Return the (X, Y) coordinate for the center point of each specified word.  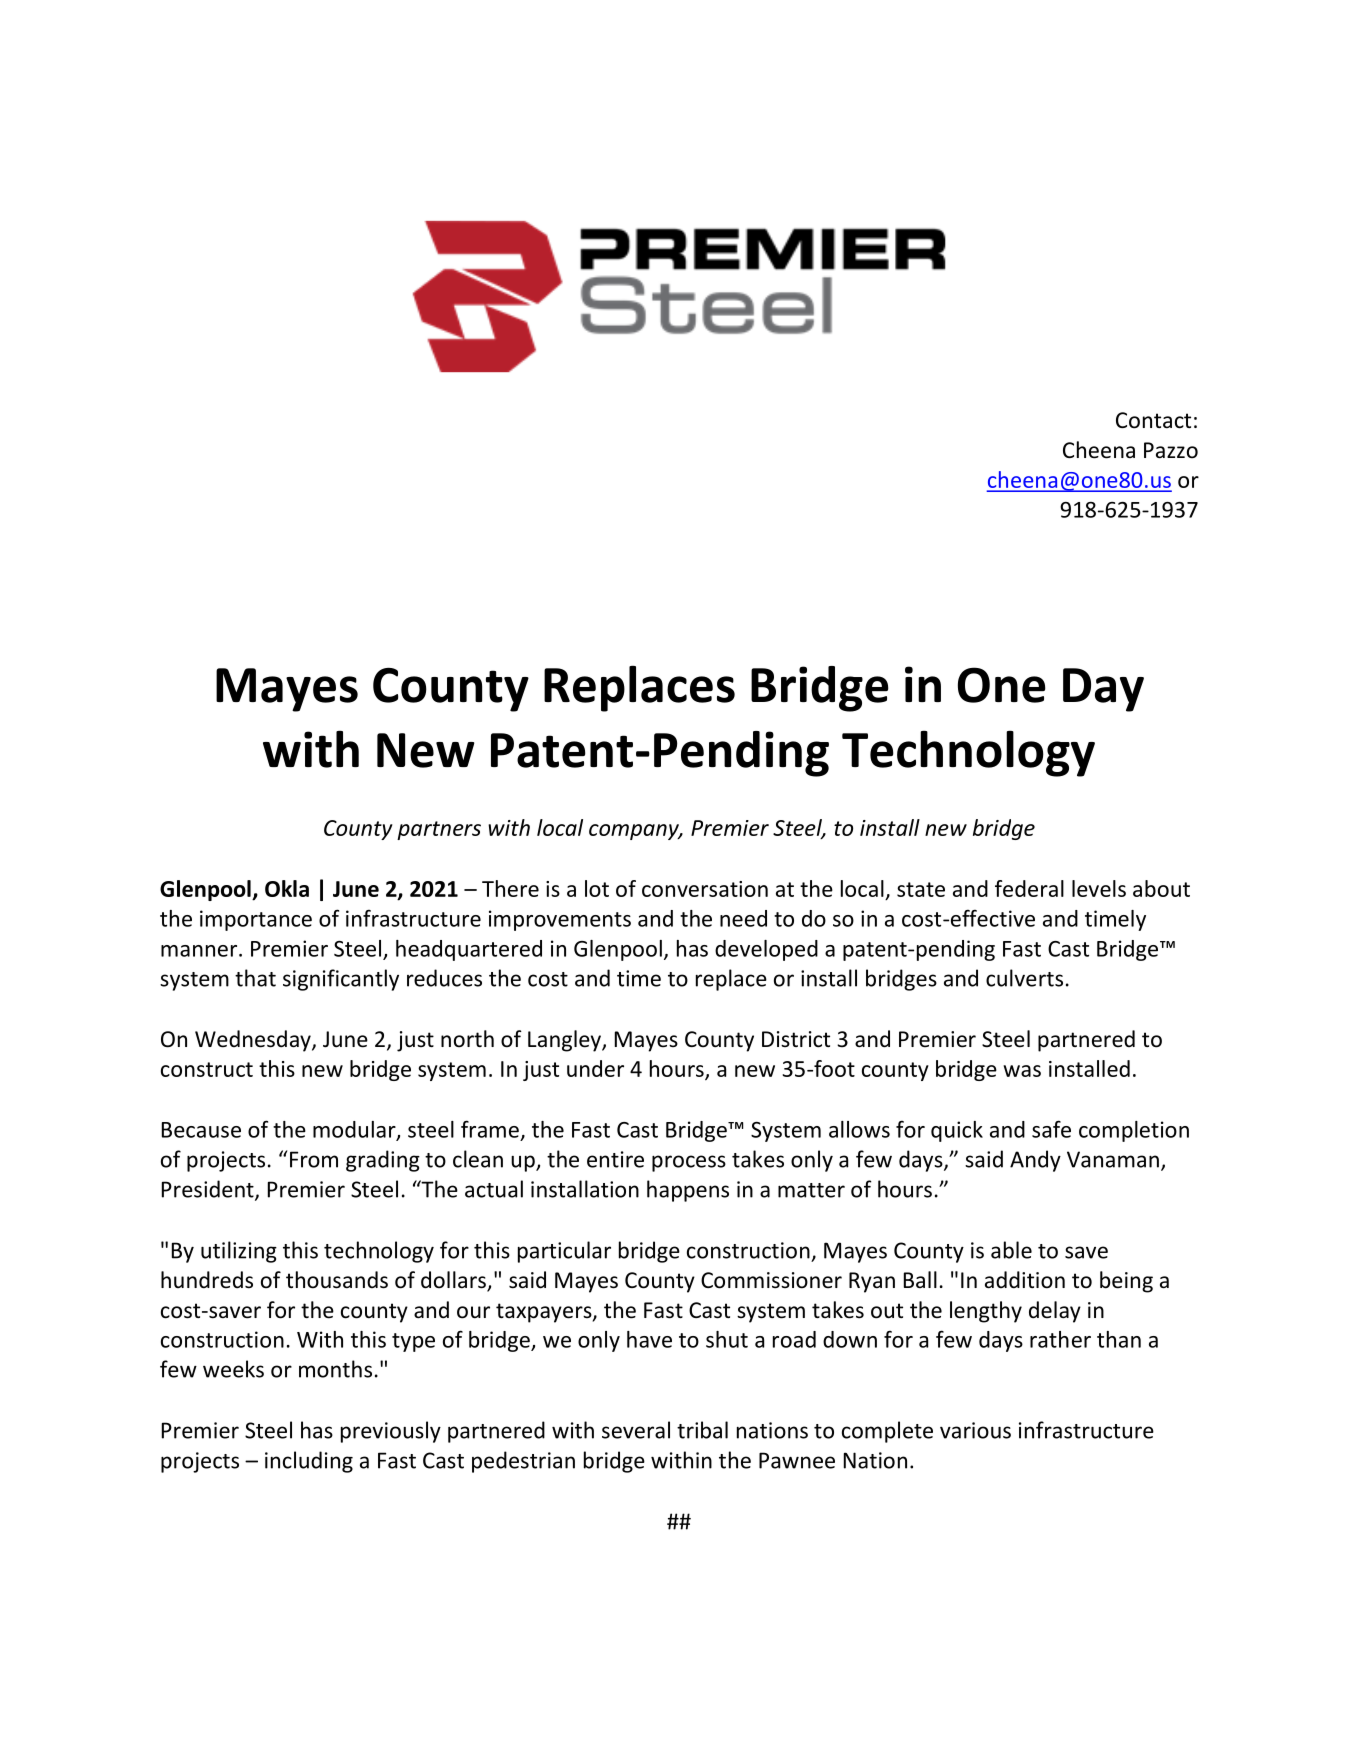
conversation (705, 889)
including (309, 1462)
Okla (287, 888)
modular (355, 1130)
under (595, 1068)
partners (439, 830)
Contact (1153, 420)
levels (1099, 888)
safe (1051, 1129)
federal (1029, 888)
